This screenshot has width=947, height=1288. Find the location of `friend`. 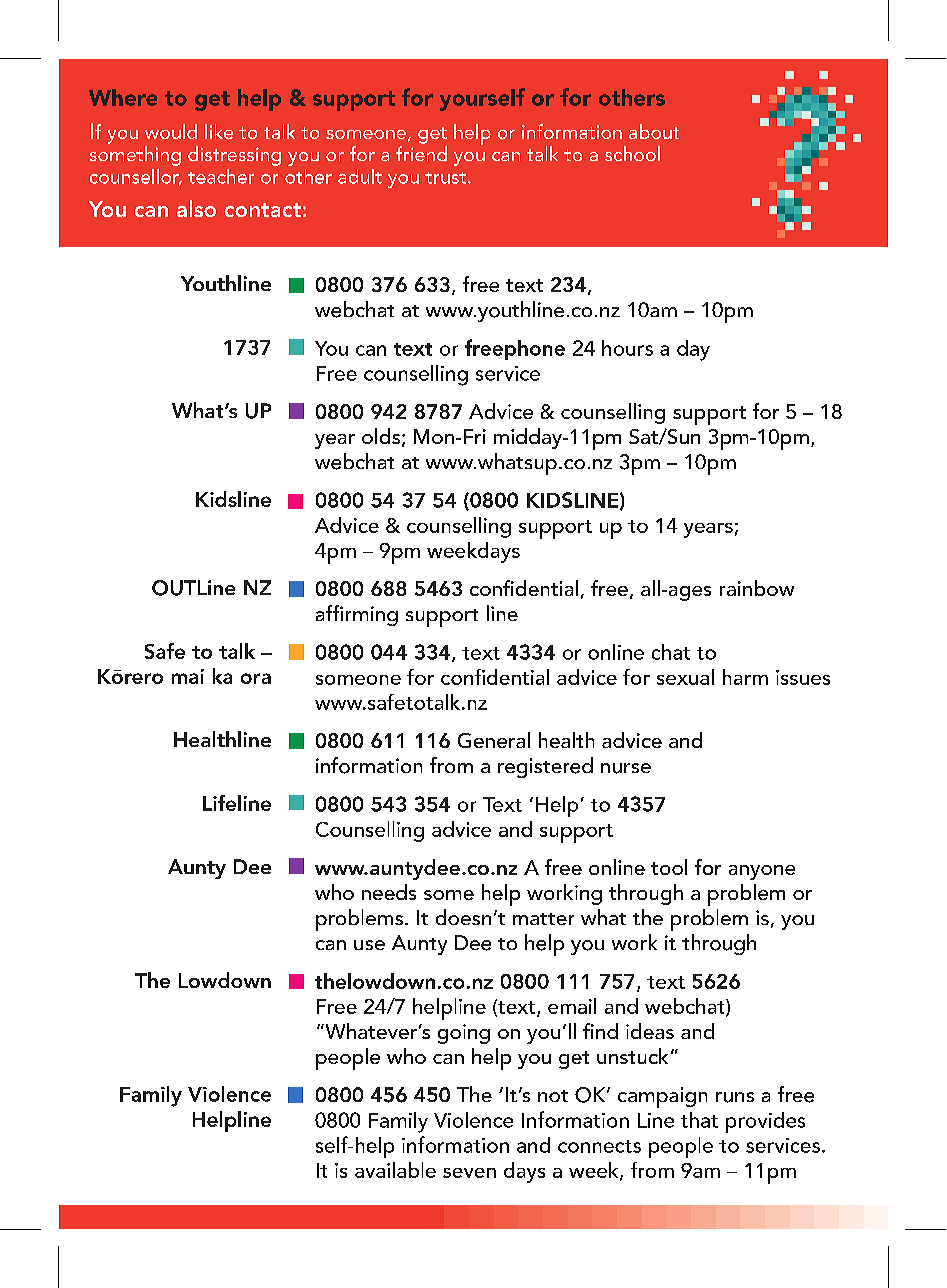

friend is located at coordinates (421, 153).
